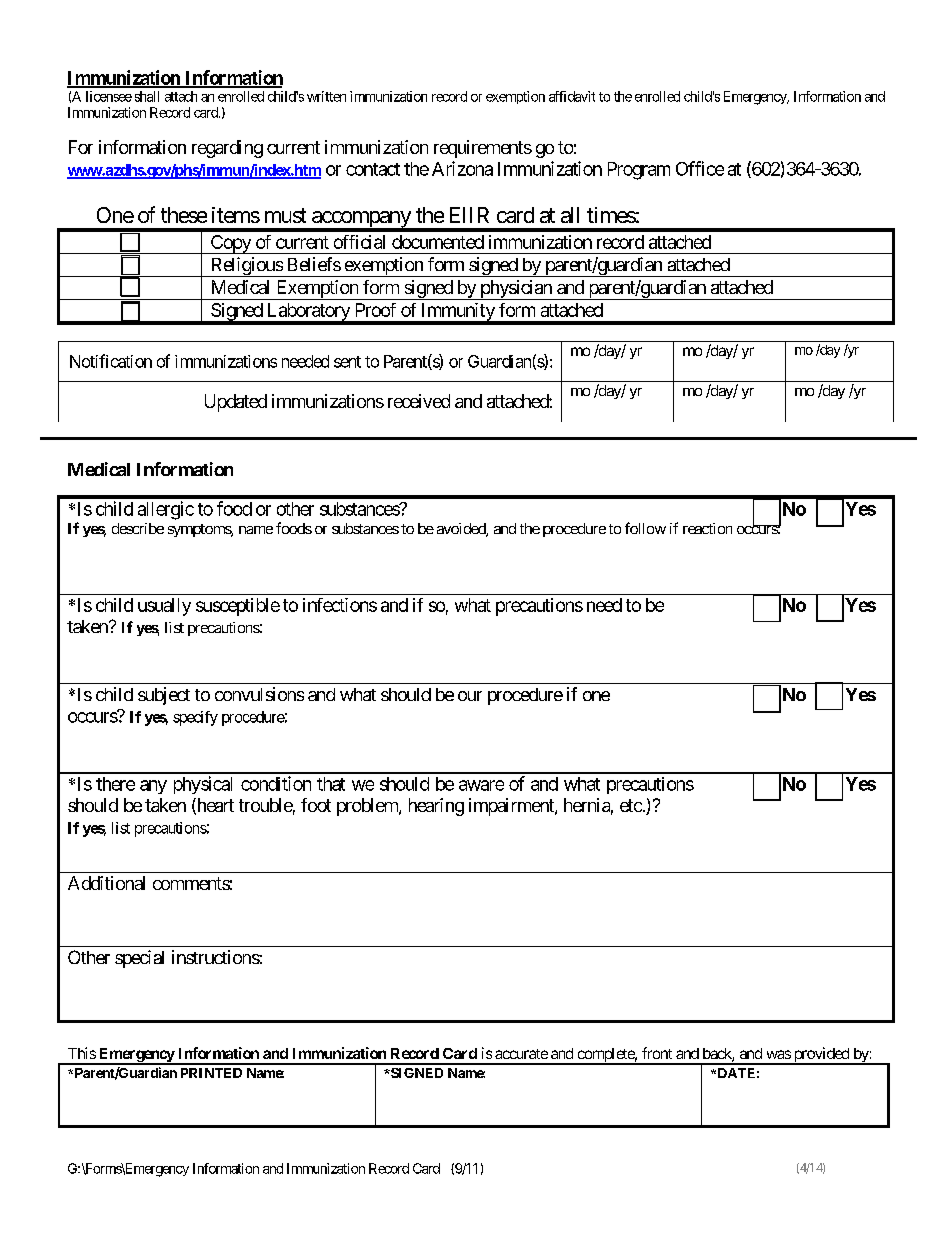 This screenshot has height=1233, width=952. What do you see at coordinates (521, 1054) in the screenshot?
I see `accurate` at bounding box center [521, 1054].
